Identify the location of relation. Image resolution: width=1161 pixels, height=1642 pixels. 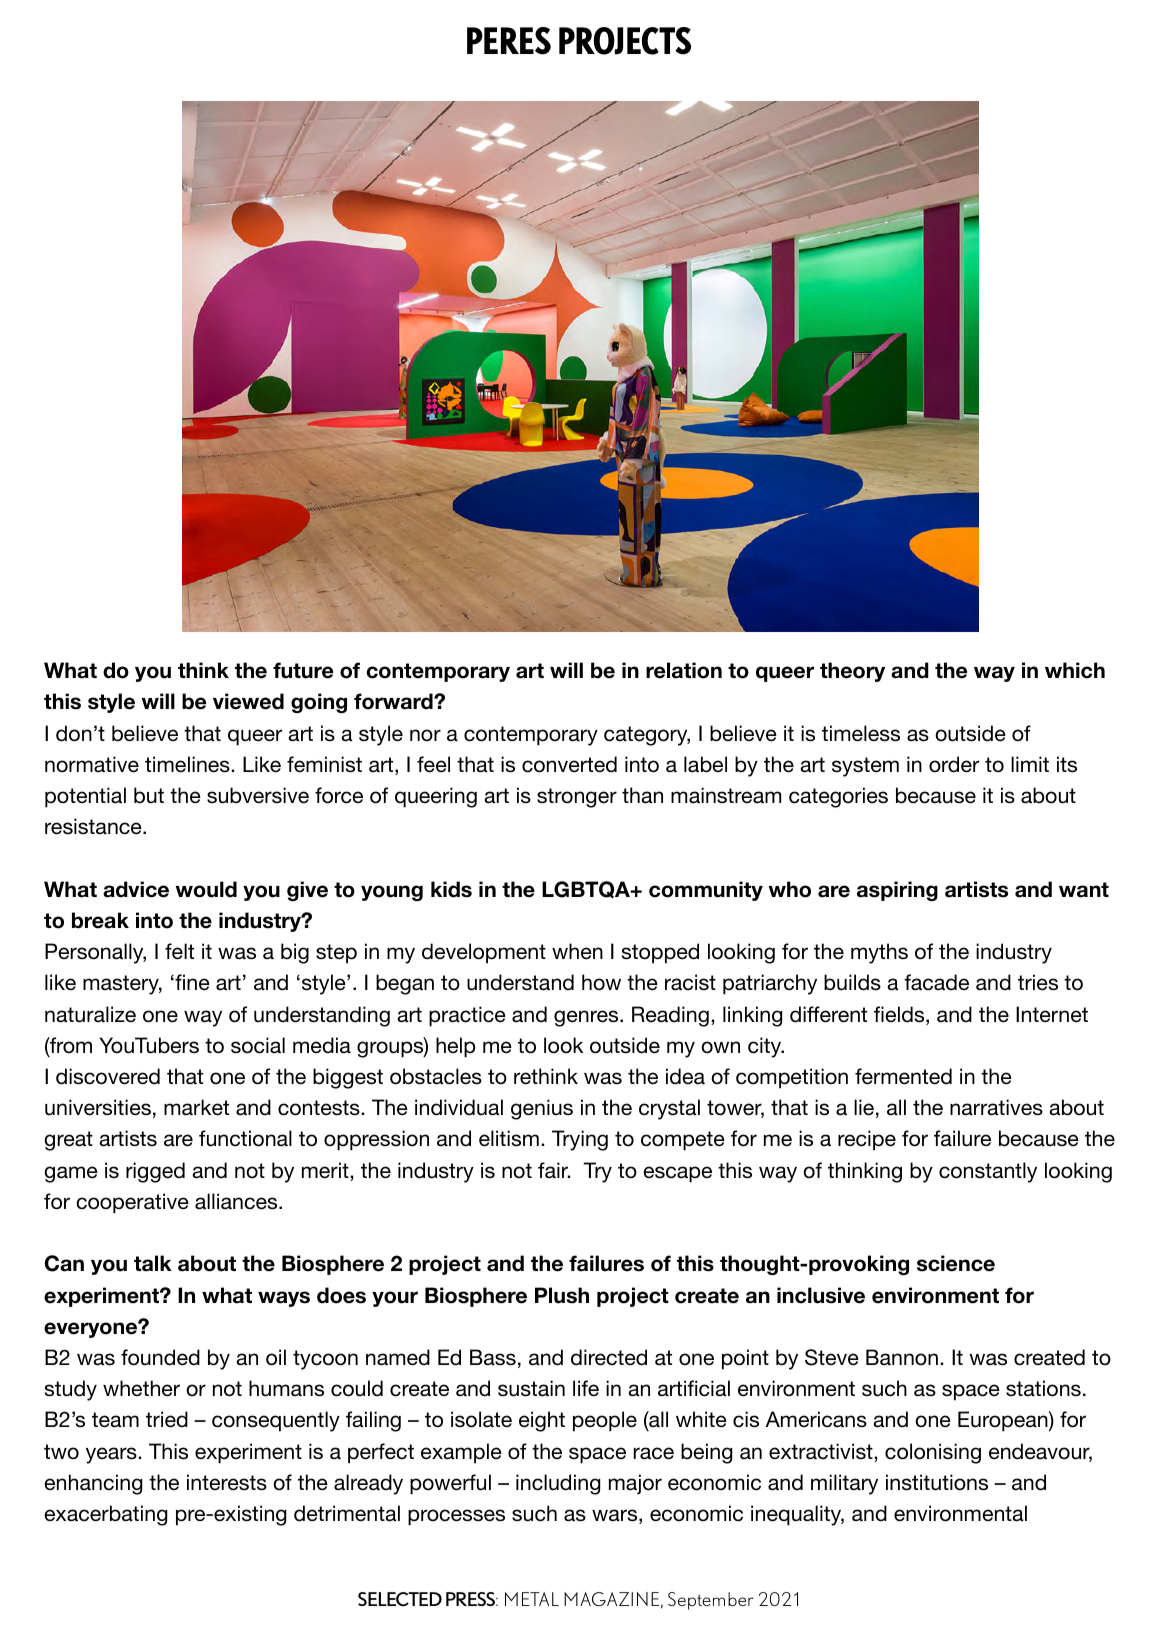
(684, 670).
